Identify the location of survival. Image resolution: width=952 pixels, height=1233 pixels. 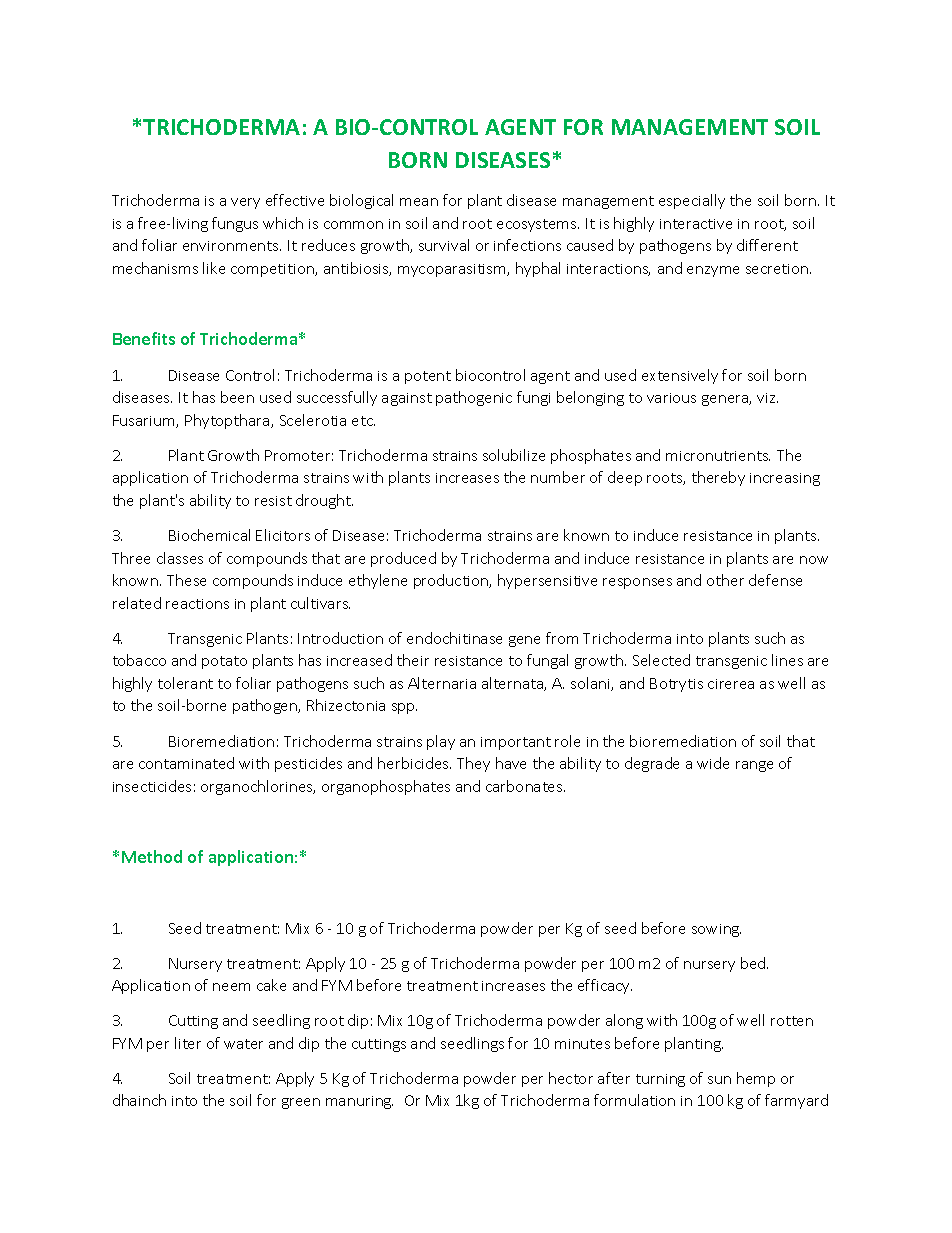
(444, 245).
